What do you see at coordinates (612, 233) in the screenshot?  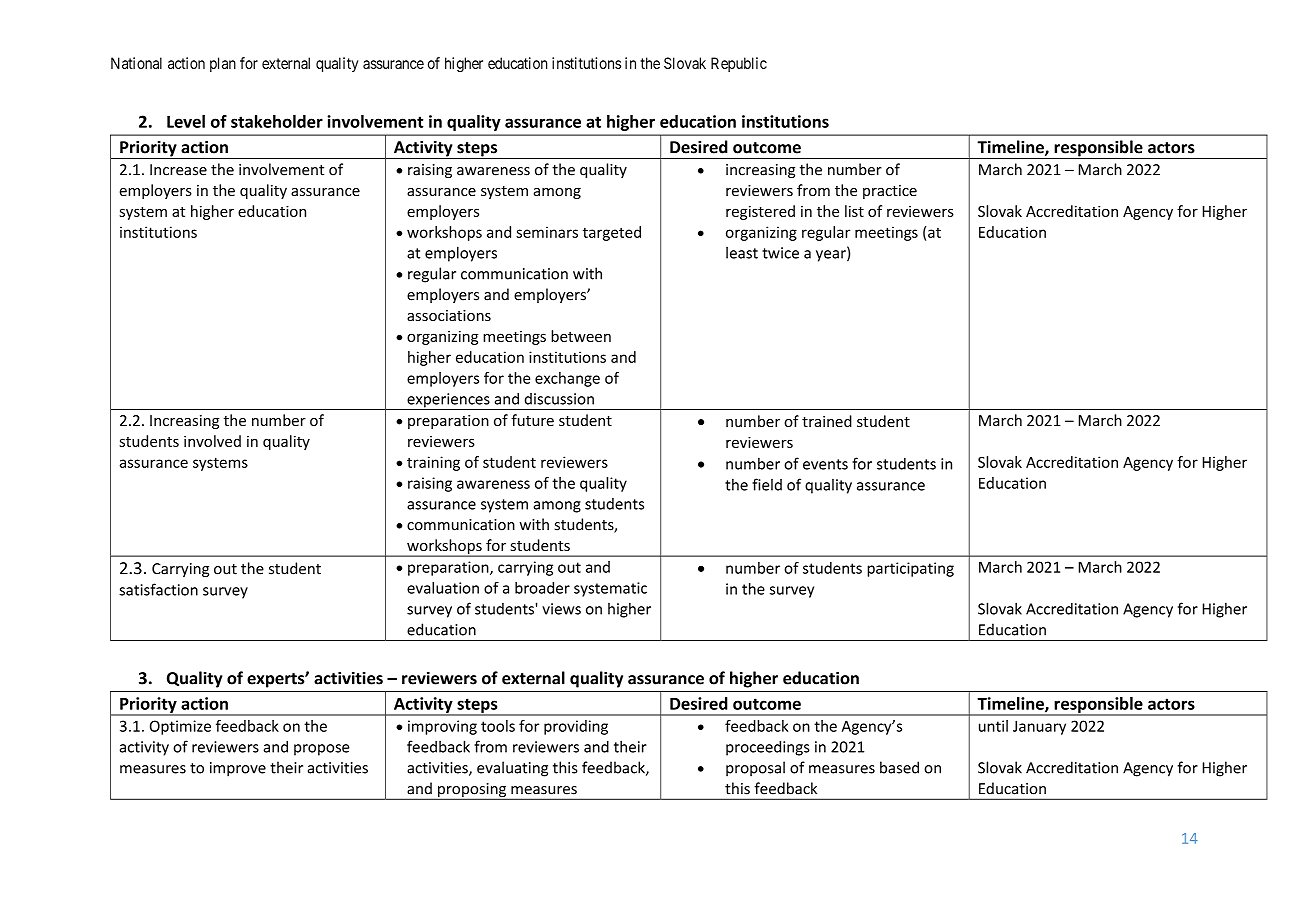 I see `targeted` at bounding box center [612, 233].
